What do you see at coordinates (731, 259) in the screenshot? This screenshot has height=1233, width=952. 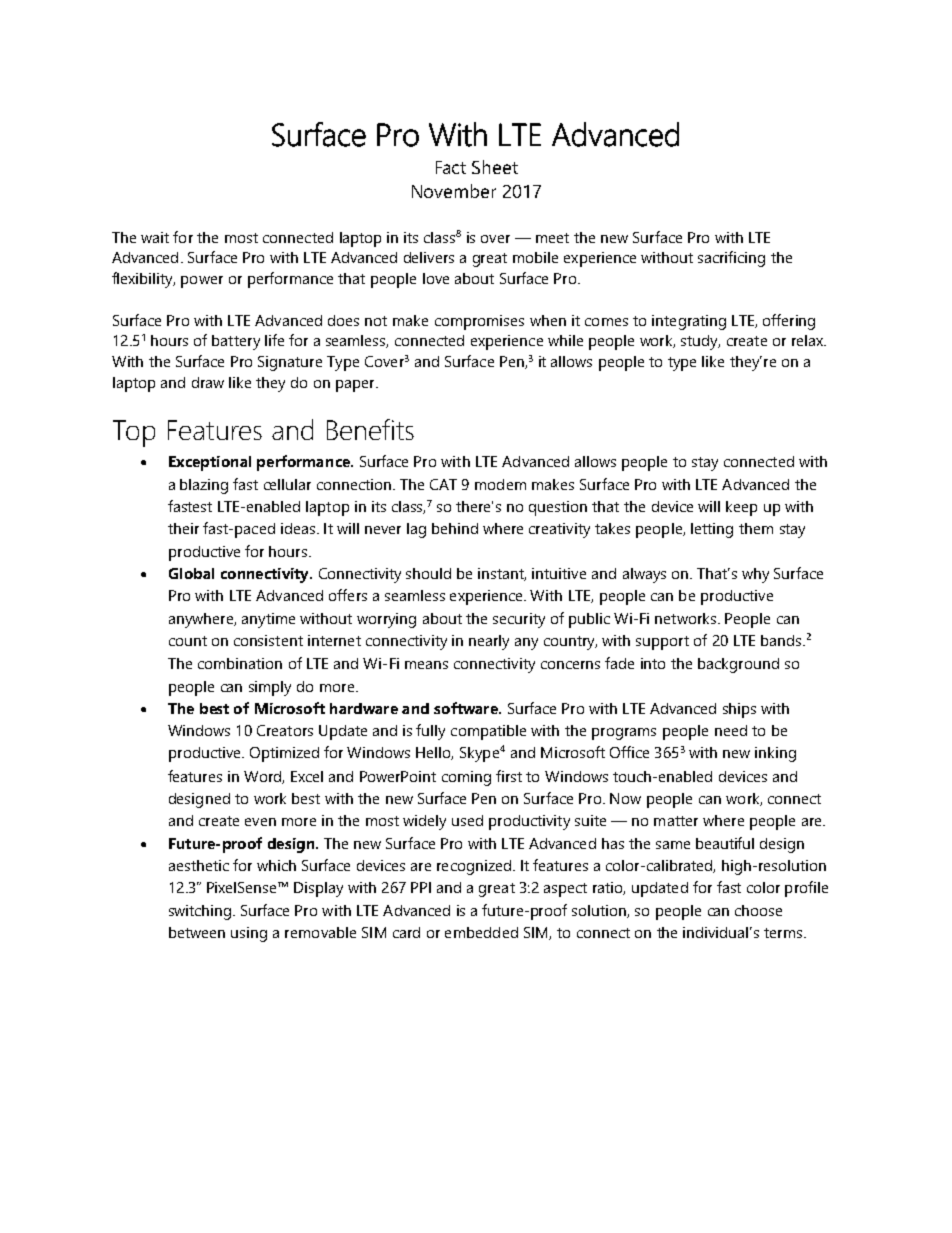 I see `sacrificing` at bounding box center [731, 259].
